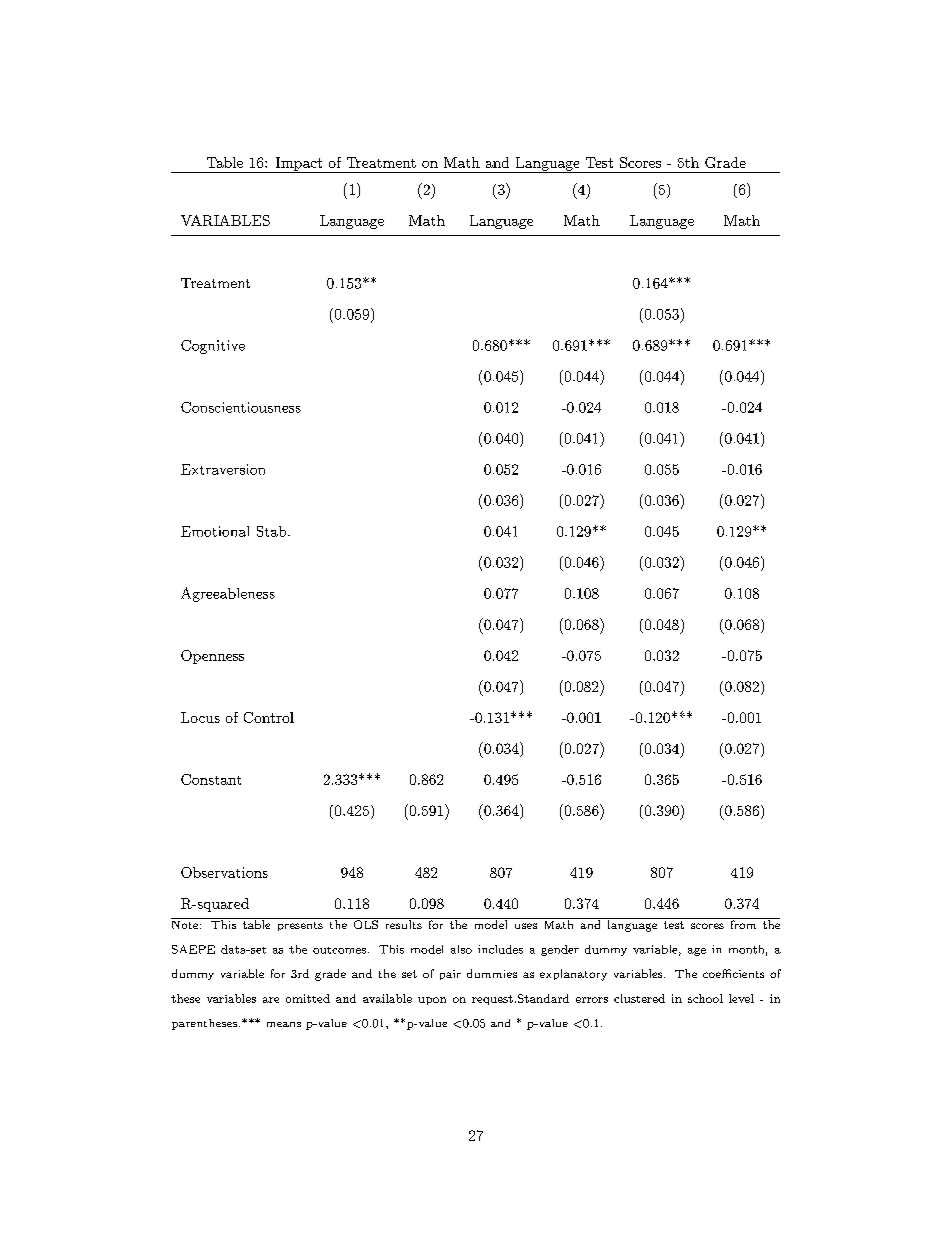 Image resolution: width=952 pixels, height=1233 pixels. I want to click on from, so click(743, 923).
